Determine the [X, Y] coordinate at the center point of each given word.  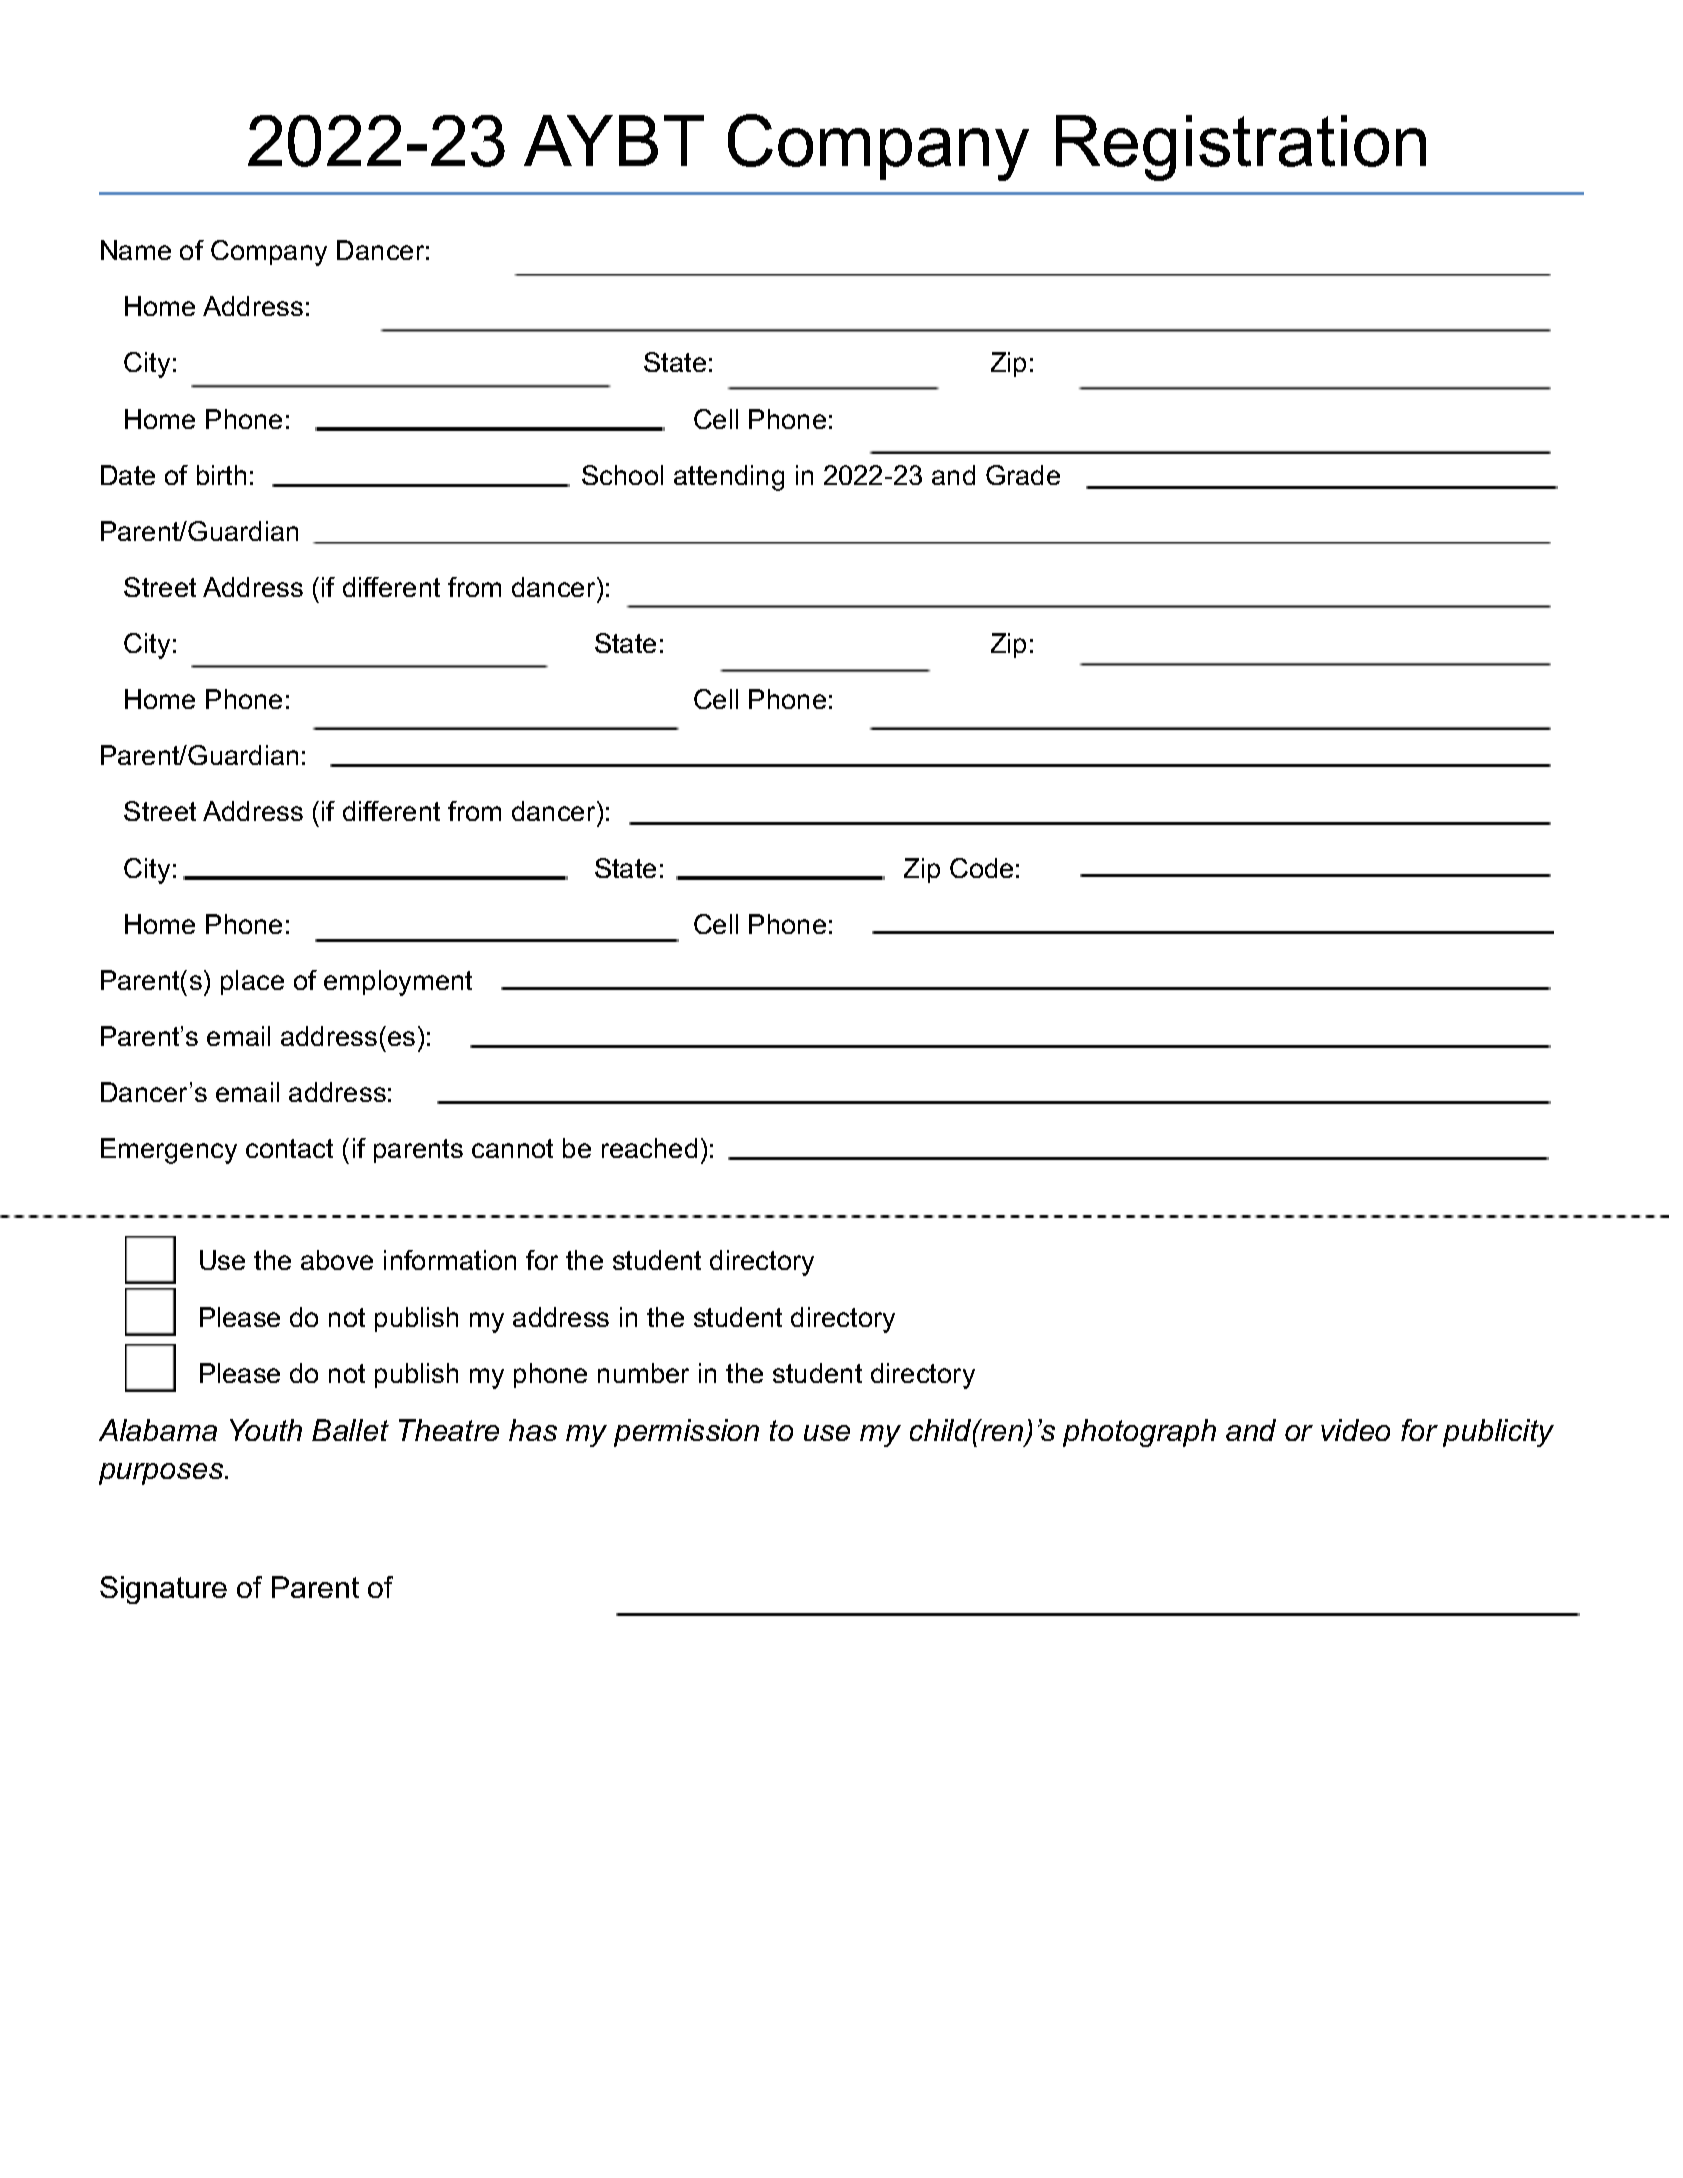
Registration [1241, 148]
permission [686, 1433]
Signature [163, 1590]
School [622, 475]
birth [221, 475]
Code [981, 868]
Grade [1023, 475]
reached [649, 1148]
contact [289, 1148]
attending [729, 478]
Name [136, 250]
